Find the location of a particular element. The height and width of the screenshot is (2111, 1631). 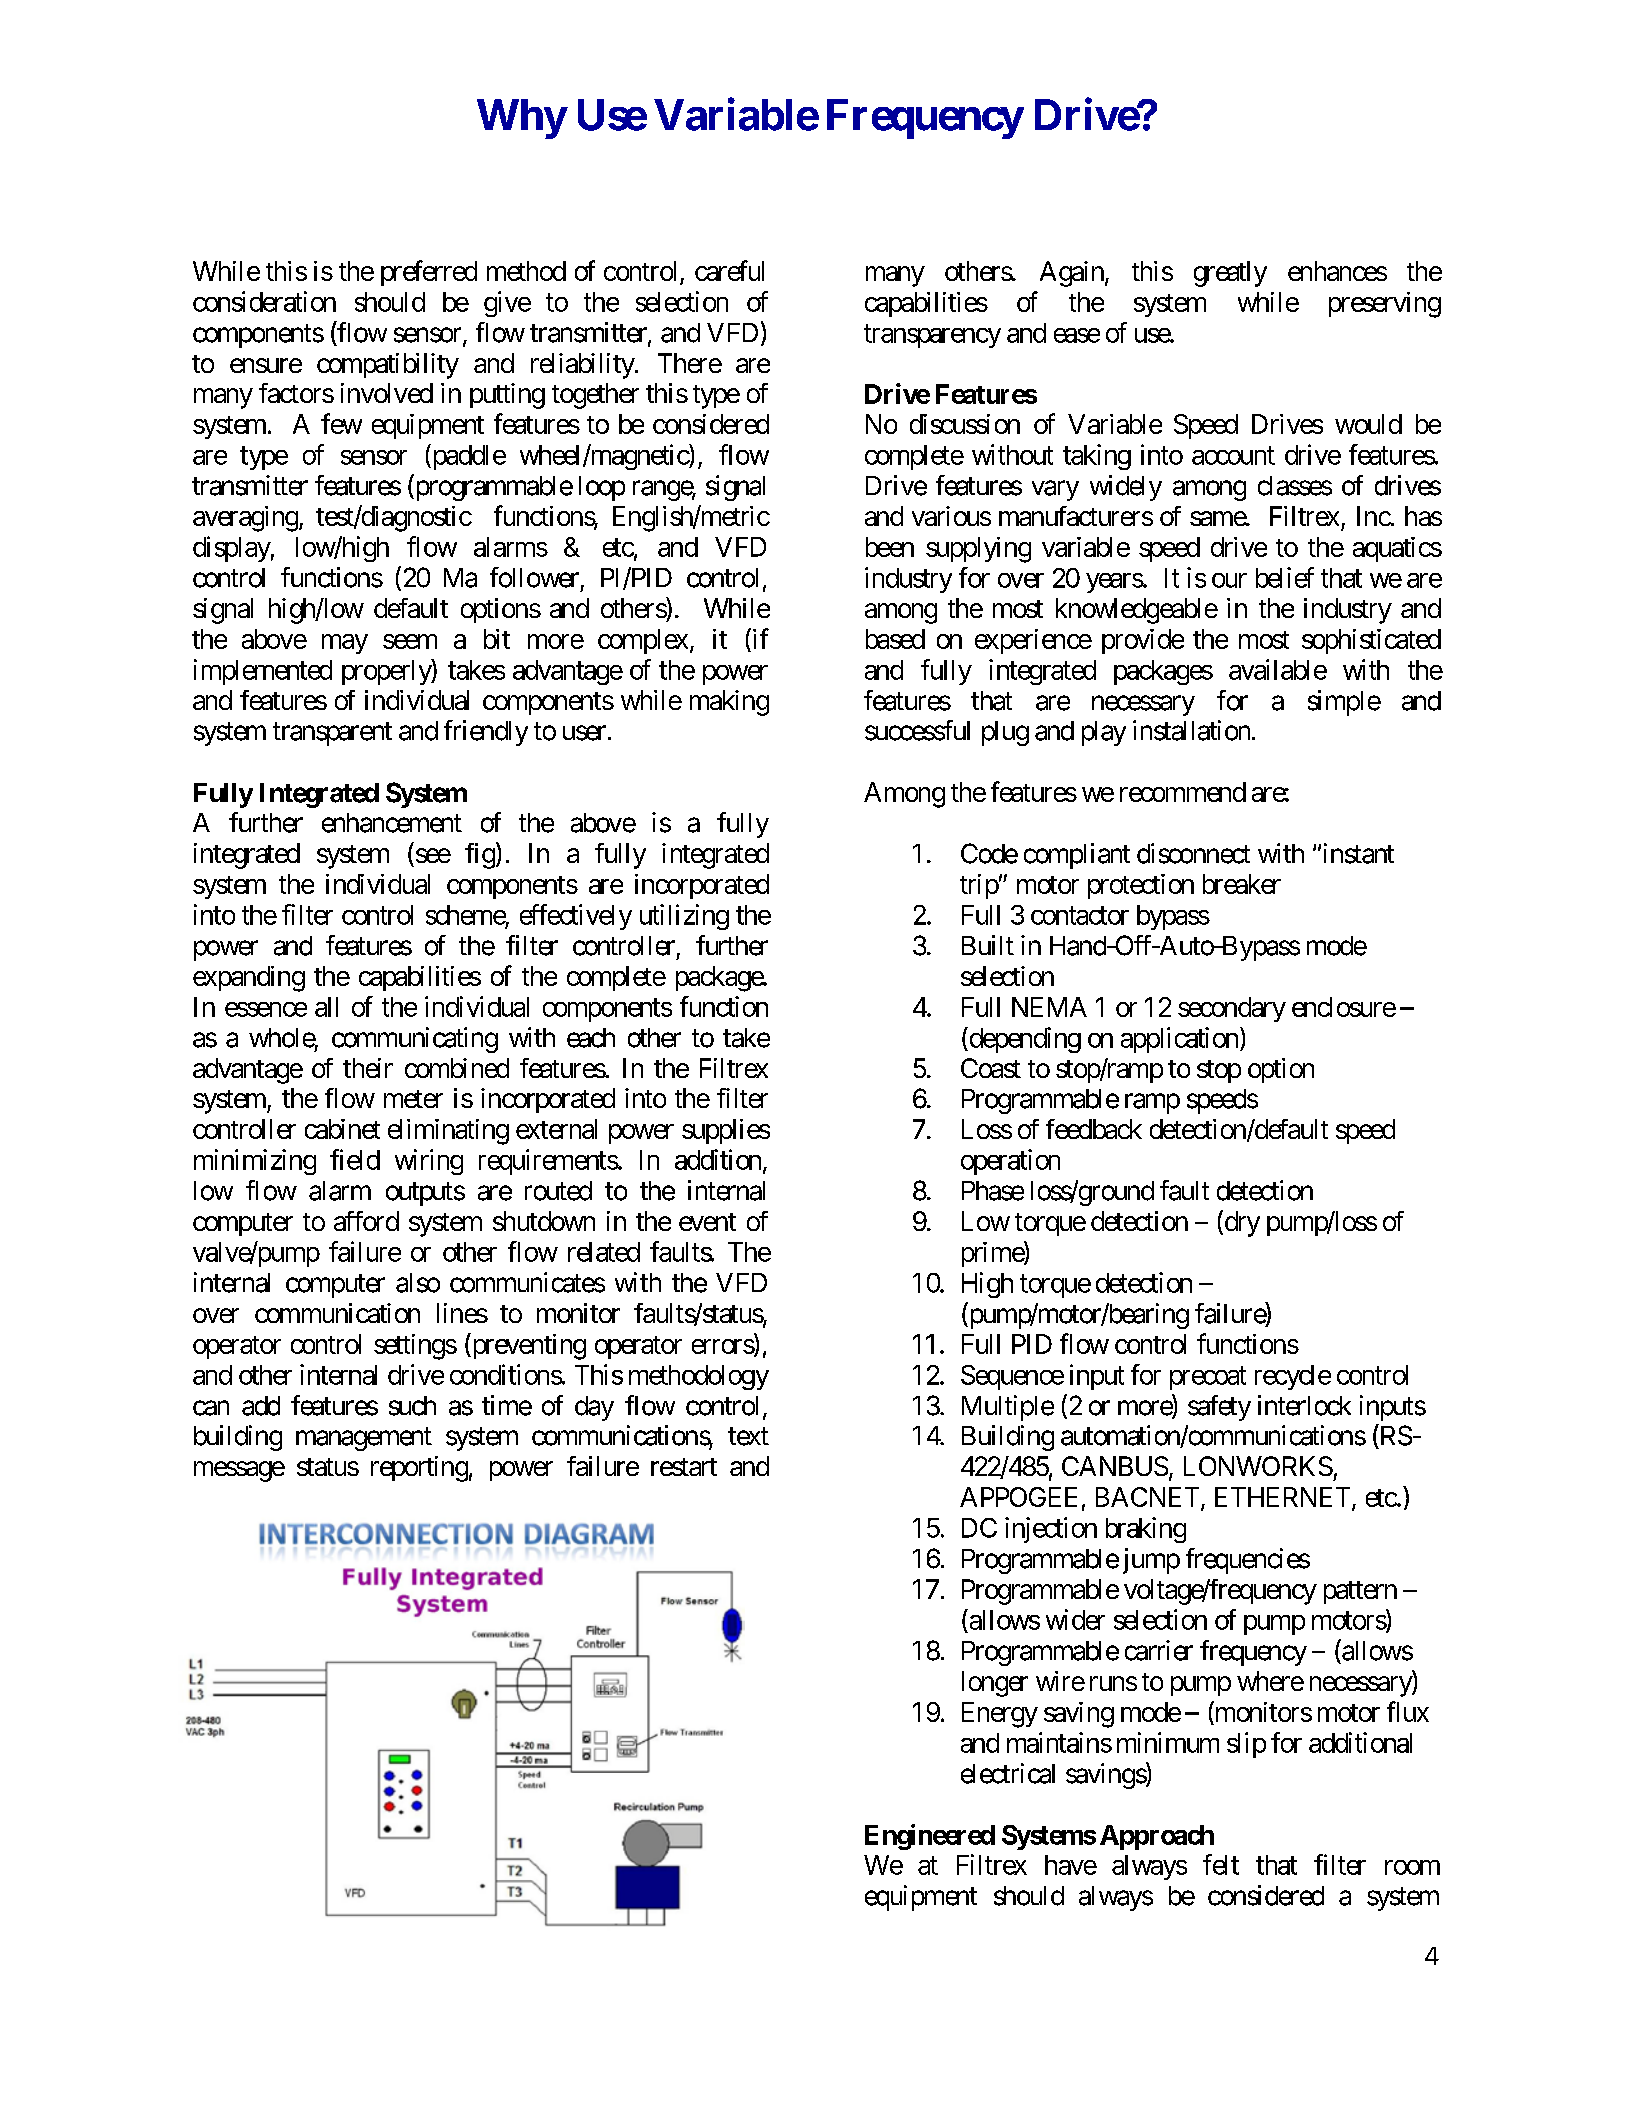

reporting is located at coordinates (419, 1469).
